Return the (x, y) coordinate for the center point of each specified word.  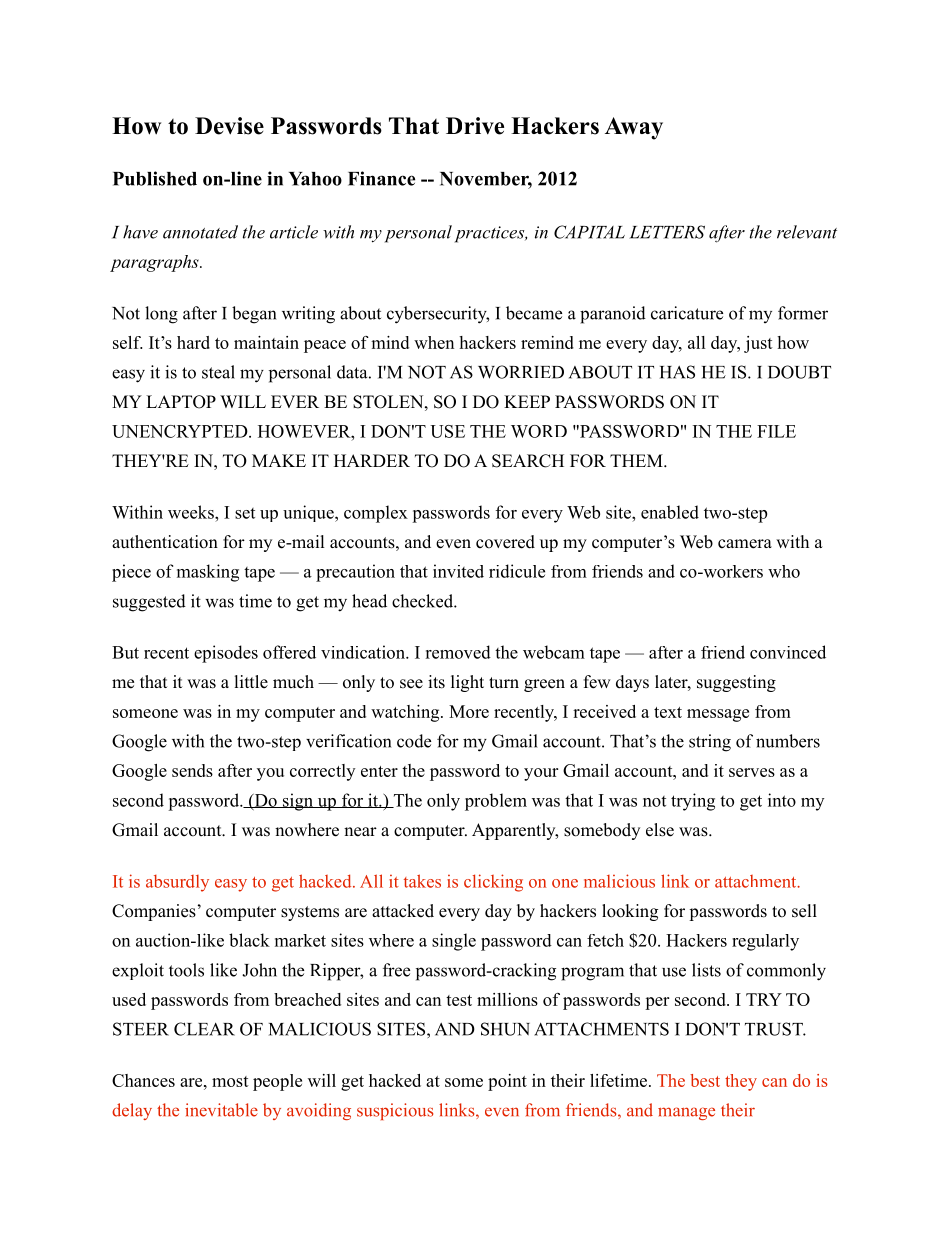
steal (218, 372)
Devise (229, 126)
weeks (192, 512)
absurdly (177, 883)
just (758, 344)
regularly (765, 942)
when (434, 342)
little (251, 682)
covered (505, 542)
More (469, 711)
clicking (493, 883)
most (230, 1081)
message (718, 715)
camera (745, 544)
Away (634, 128)
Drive (475, 126)
